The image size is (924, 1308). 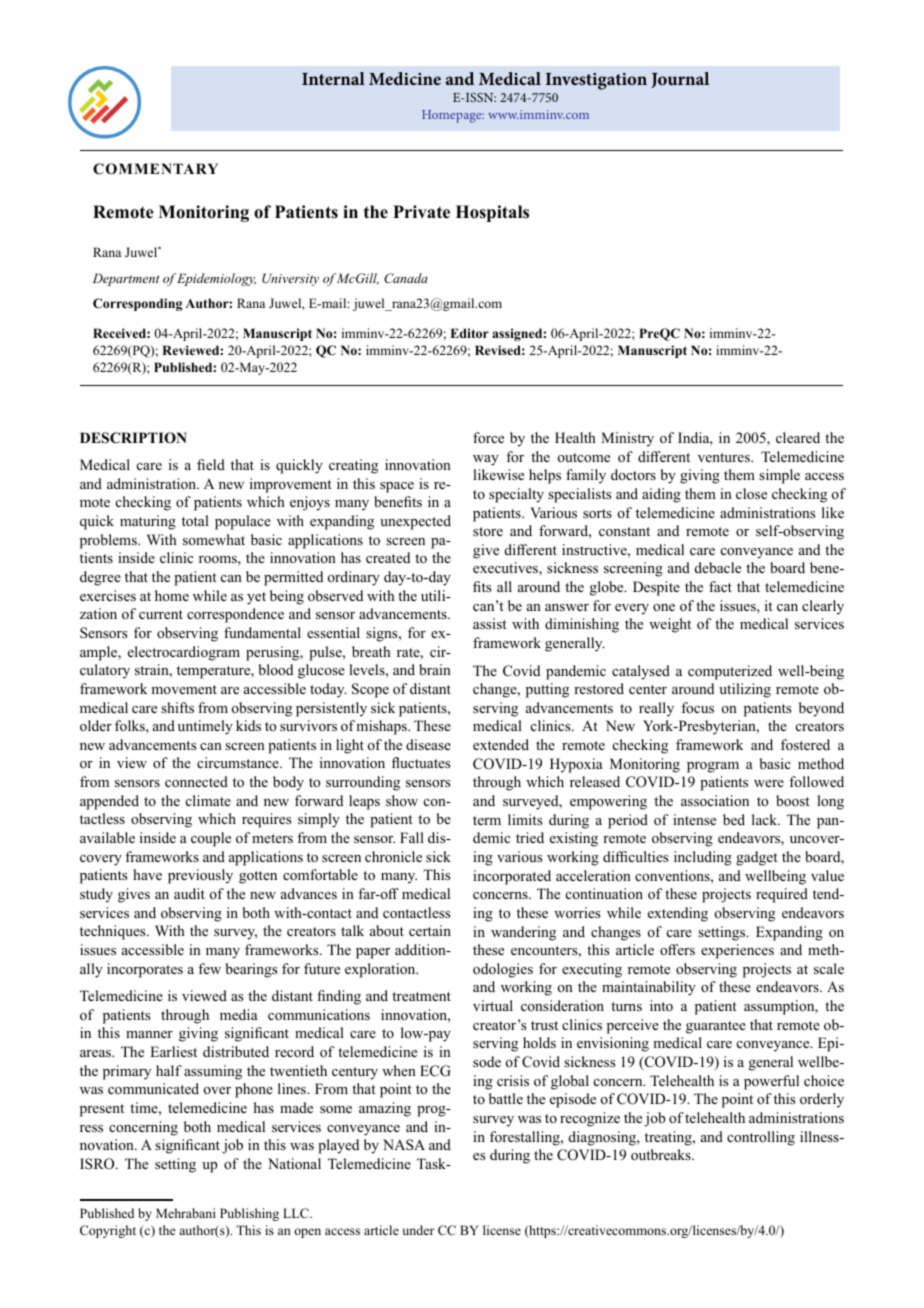 I want to click on under, so click(x=418, y=1230).
